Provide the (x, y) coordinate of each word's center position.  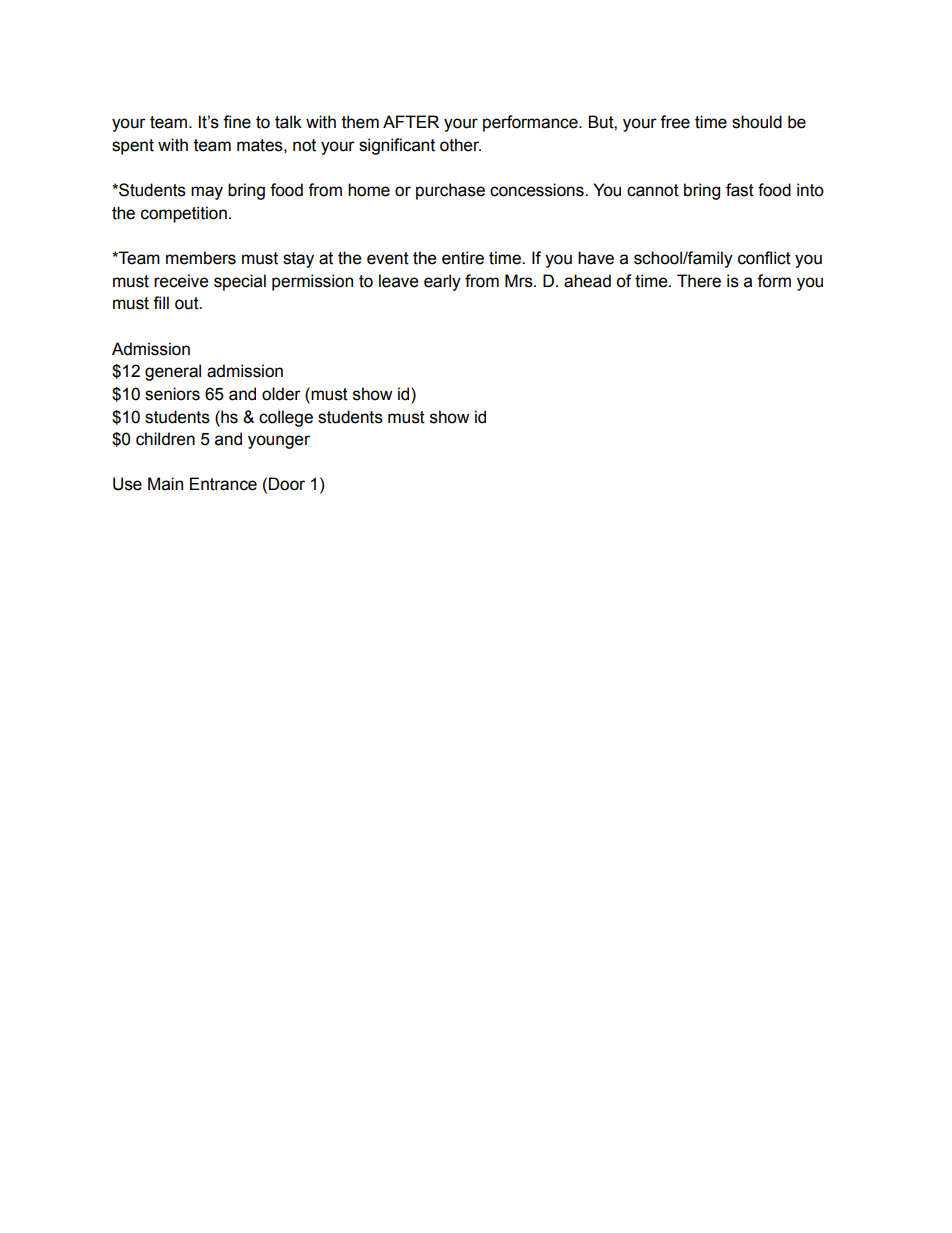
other (460, 145)
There (699, 281)
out (188, 303)
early (442, 282)
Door (287, 484)
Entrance (223, 484)
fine (237, 122)
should (757, 122)
